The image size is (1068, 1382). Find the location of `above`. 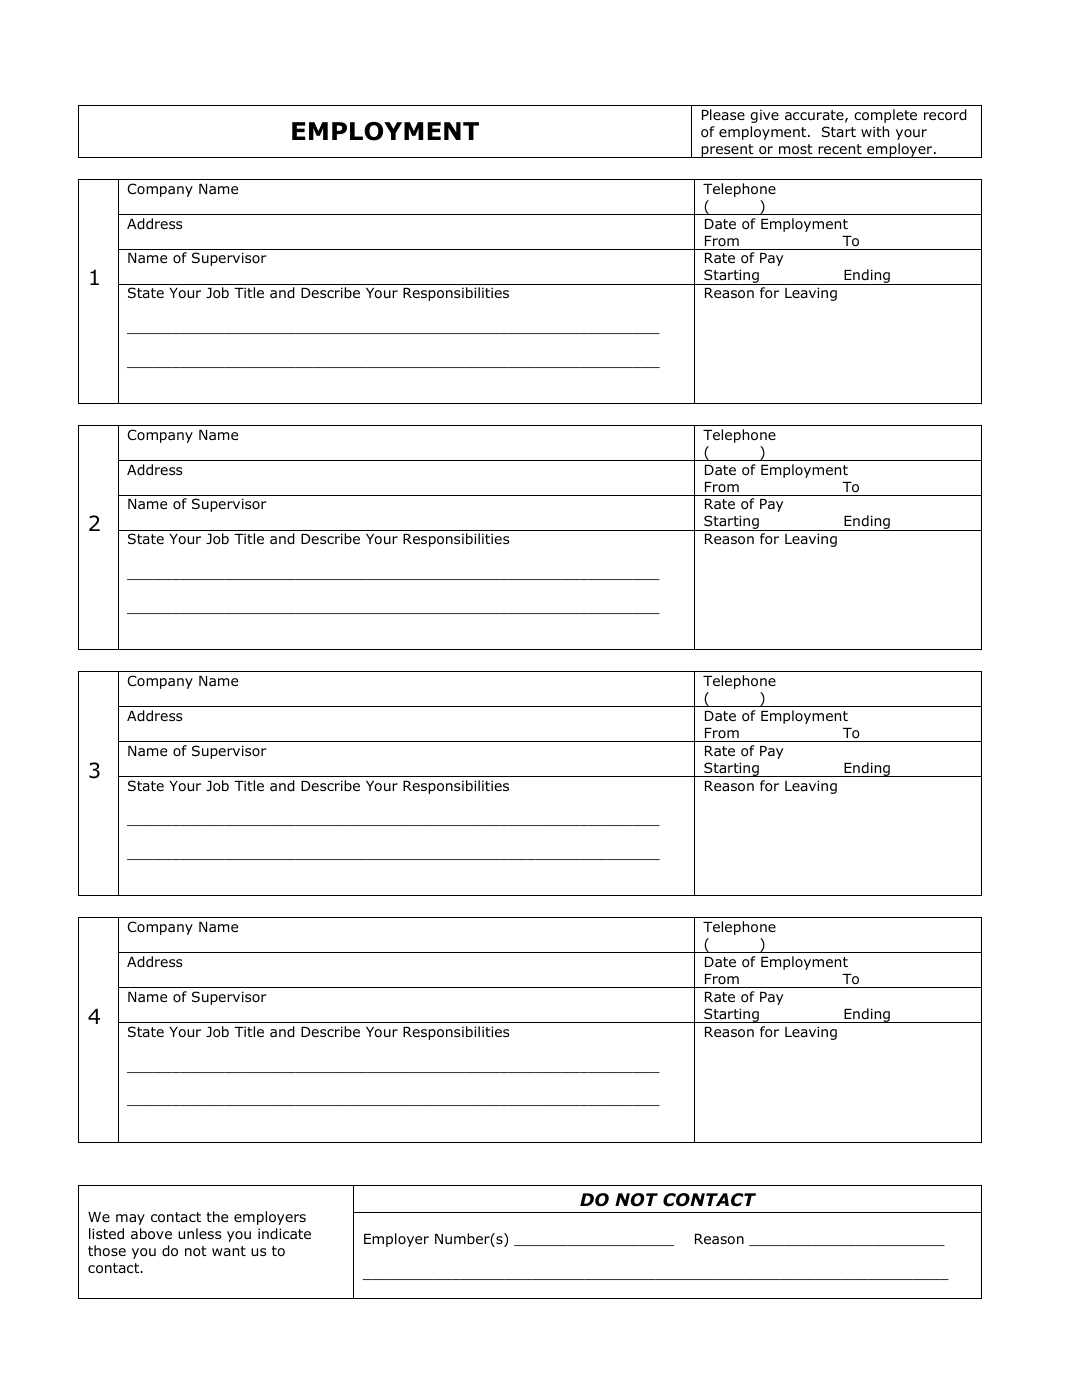

above is located at coordinates (151, 1234).
